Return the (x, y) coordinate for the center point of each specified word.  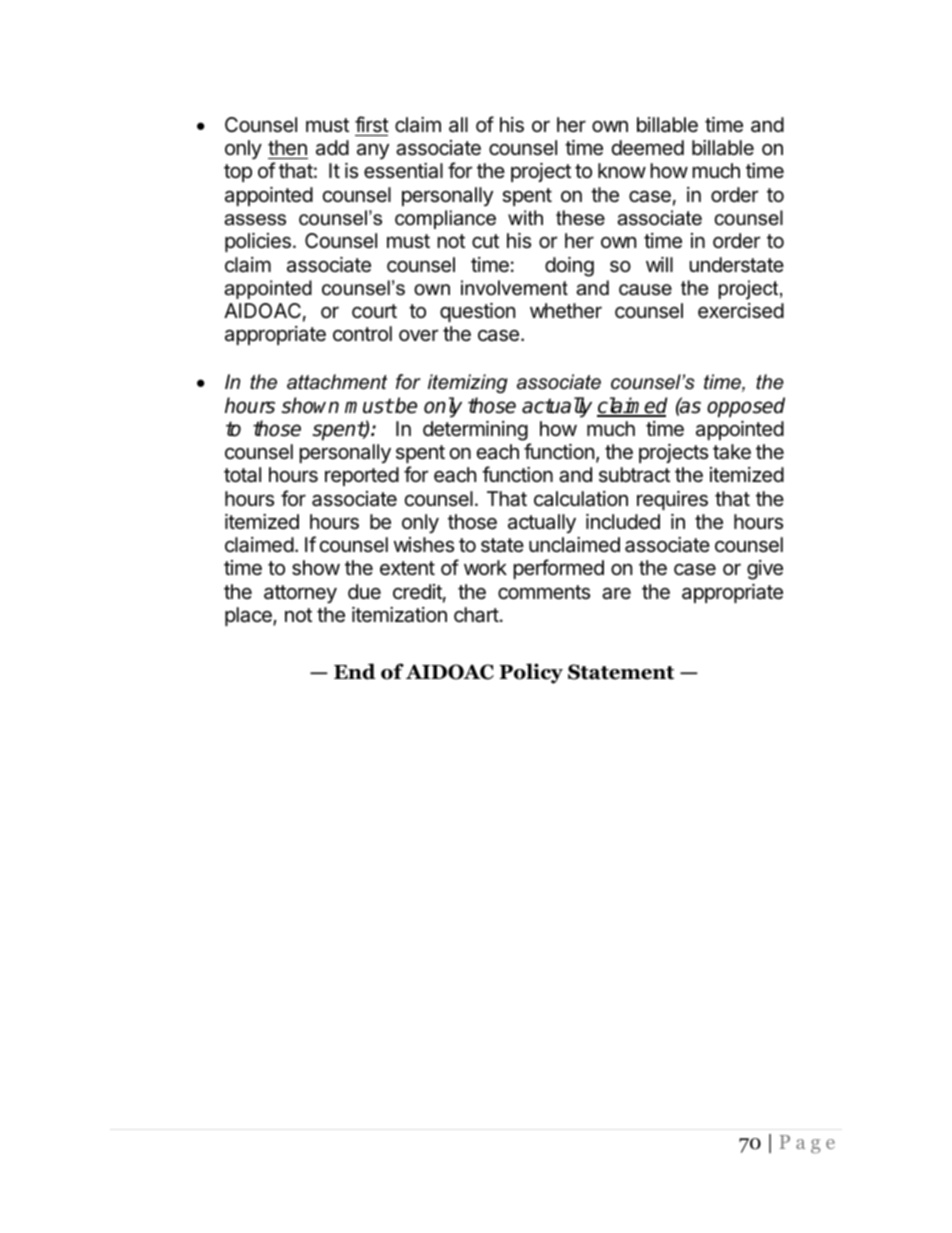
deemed (648, 148)
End (355, 671)
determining (475, 431)
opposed (746, 407)
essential (403, 171)
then (287, 148)
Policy (531, 673)
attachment (337, 382)
